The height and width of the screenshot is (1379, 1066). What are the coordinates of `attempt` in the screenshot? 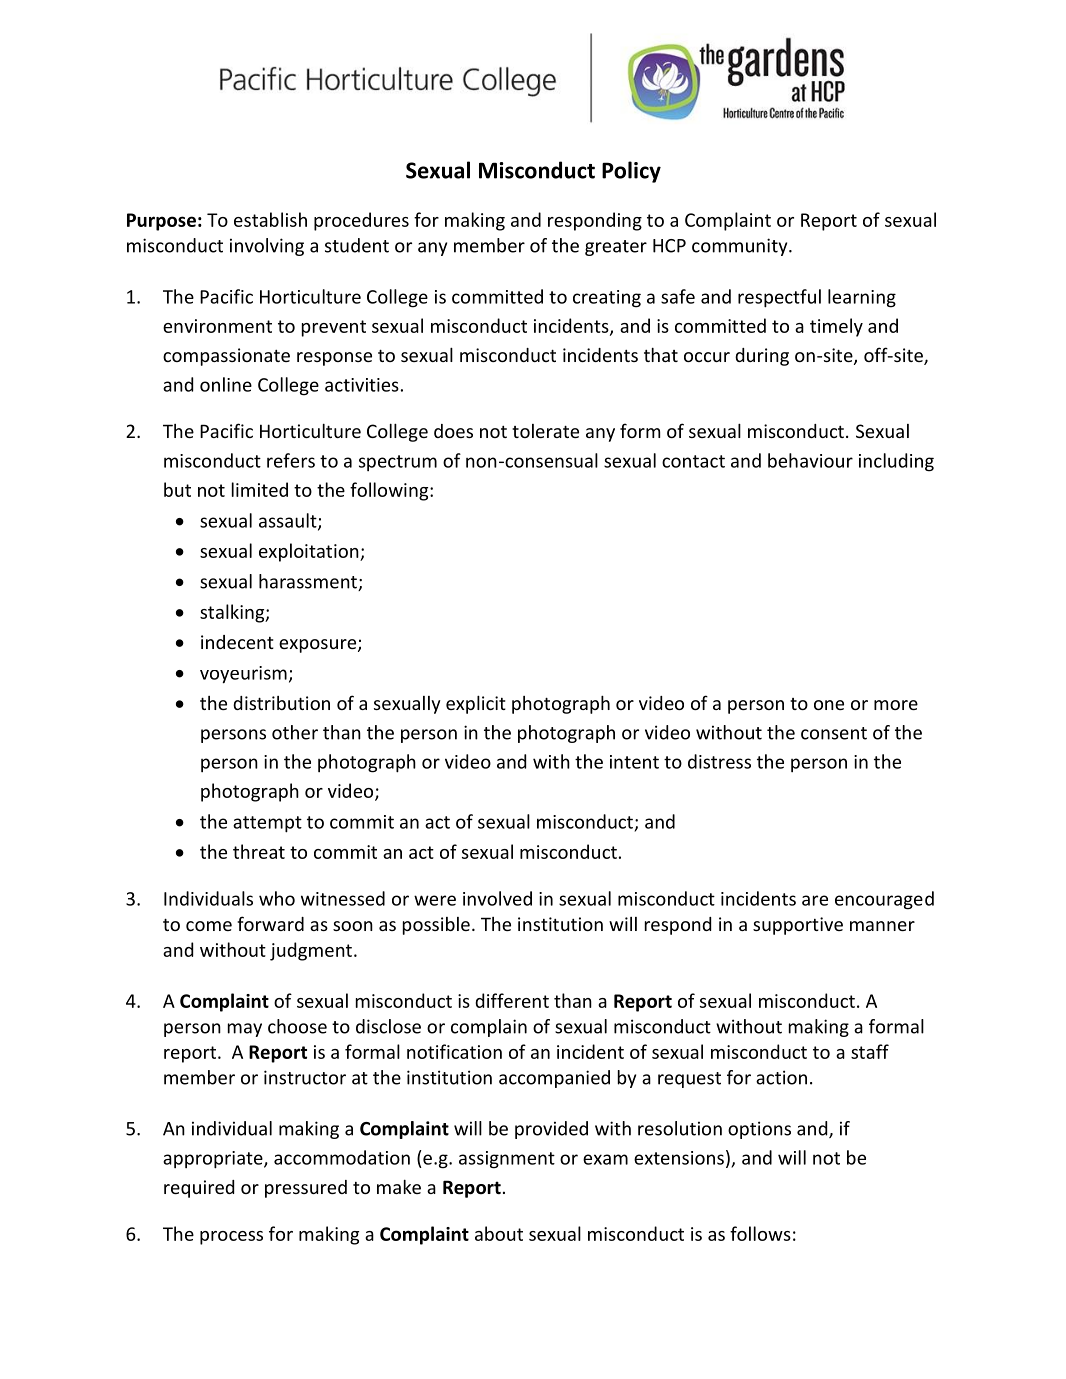 It's located at (267, 824).
